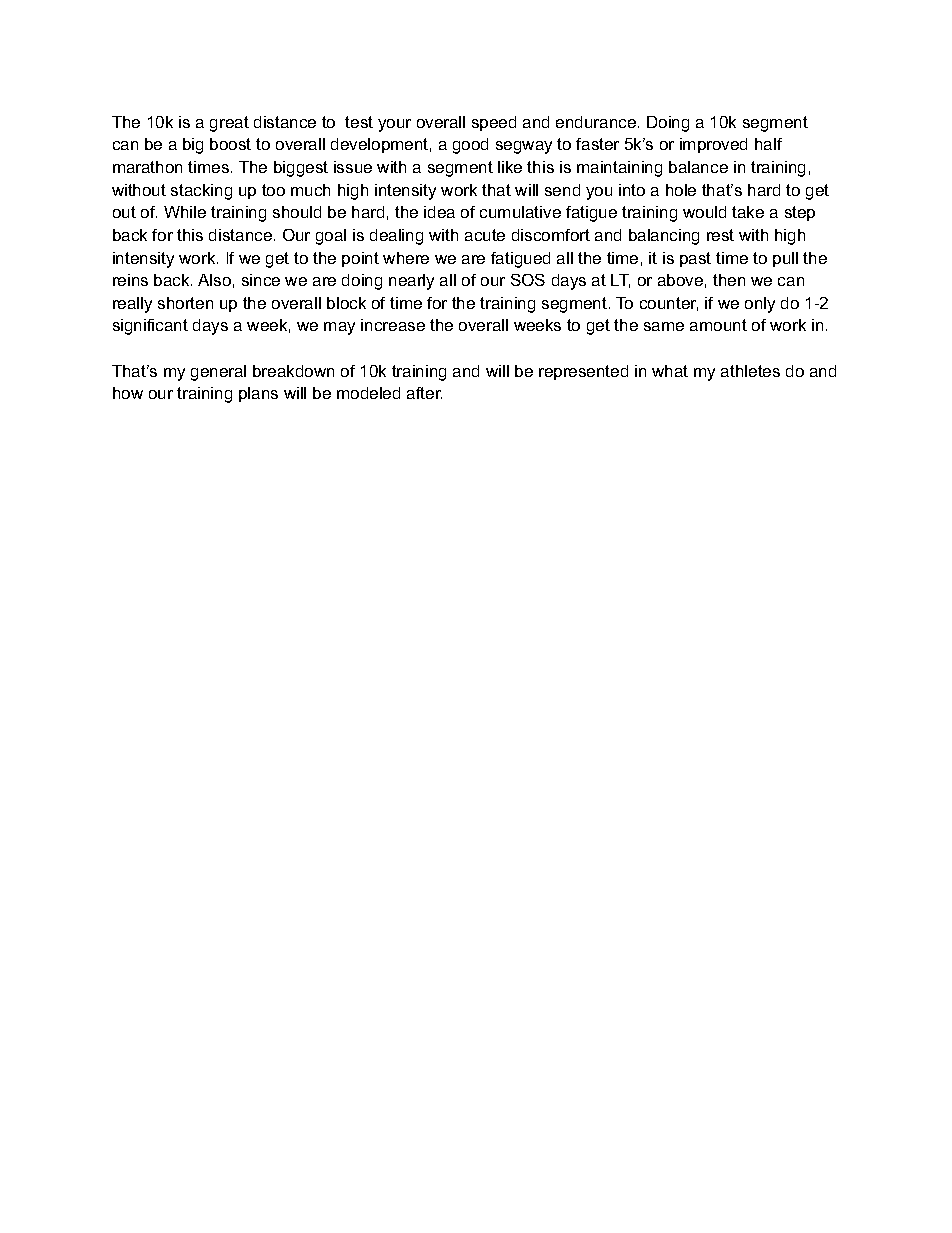 Image resolution: width=952 pixels, height=1233 pixels. What do you see at coordinates (185, 212) in the image?
I see `While` at bounding box center [185, 212].
